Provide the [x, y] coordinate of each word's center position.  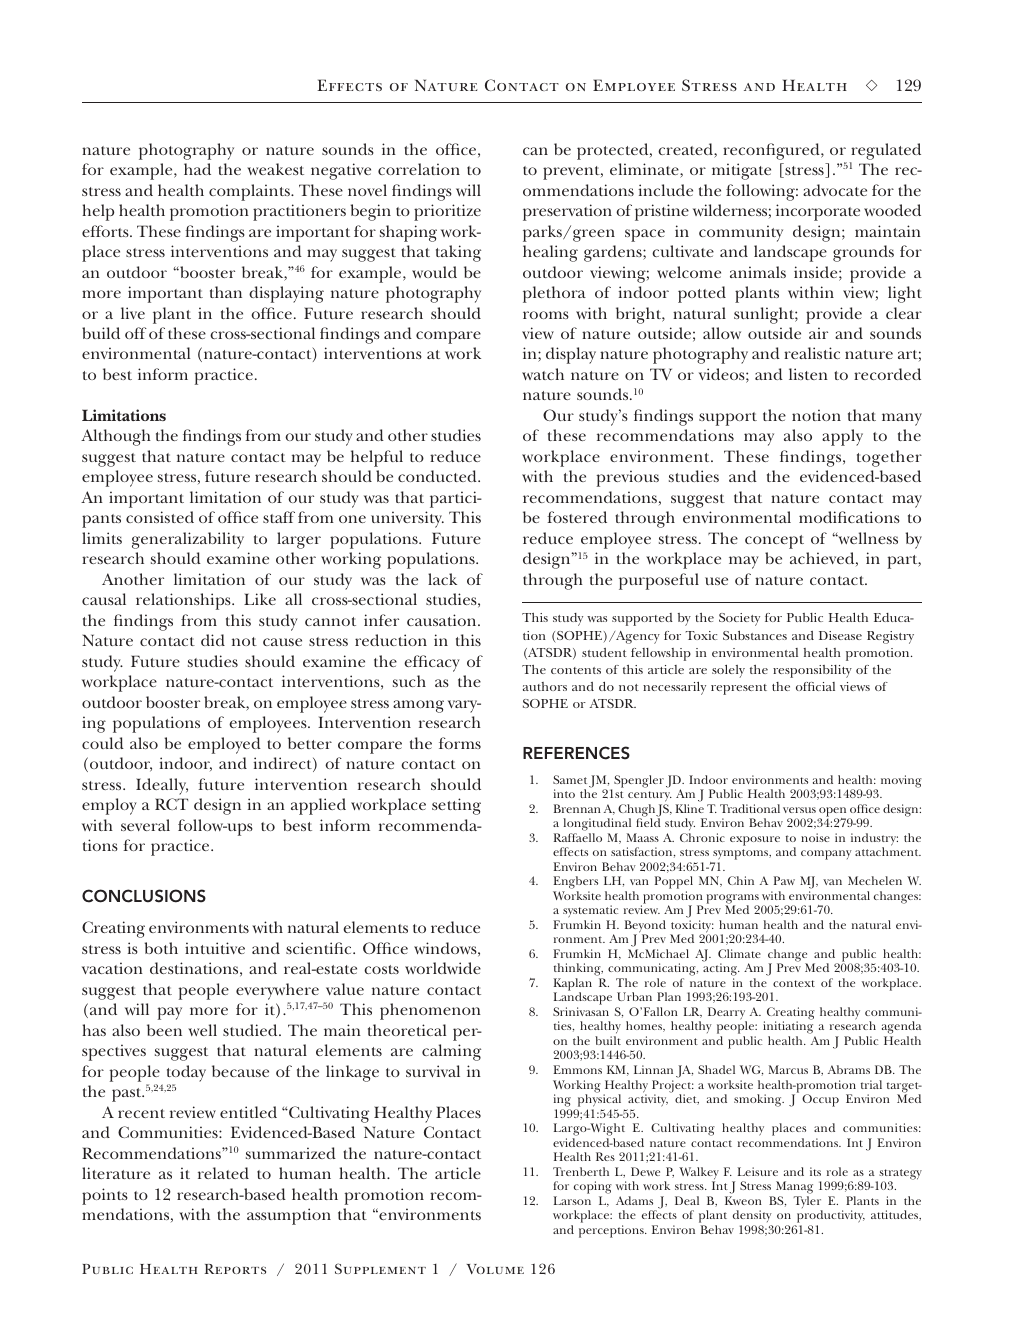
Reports [235, 1269]
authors [545, 686]
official [815, 686]
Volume [495, 1269]
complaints [250, 192]
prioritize [447, 212]
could [103, 743]
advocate [835, 190]
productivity [829, 1218]
